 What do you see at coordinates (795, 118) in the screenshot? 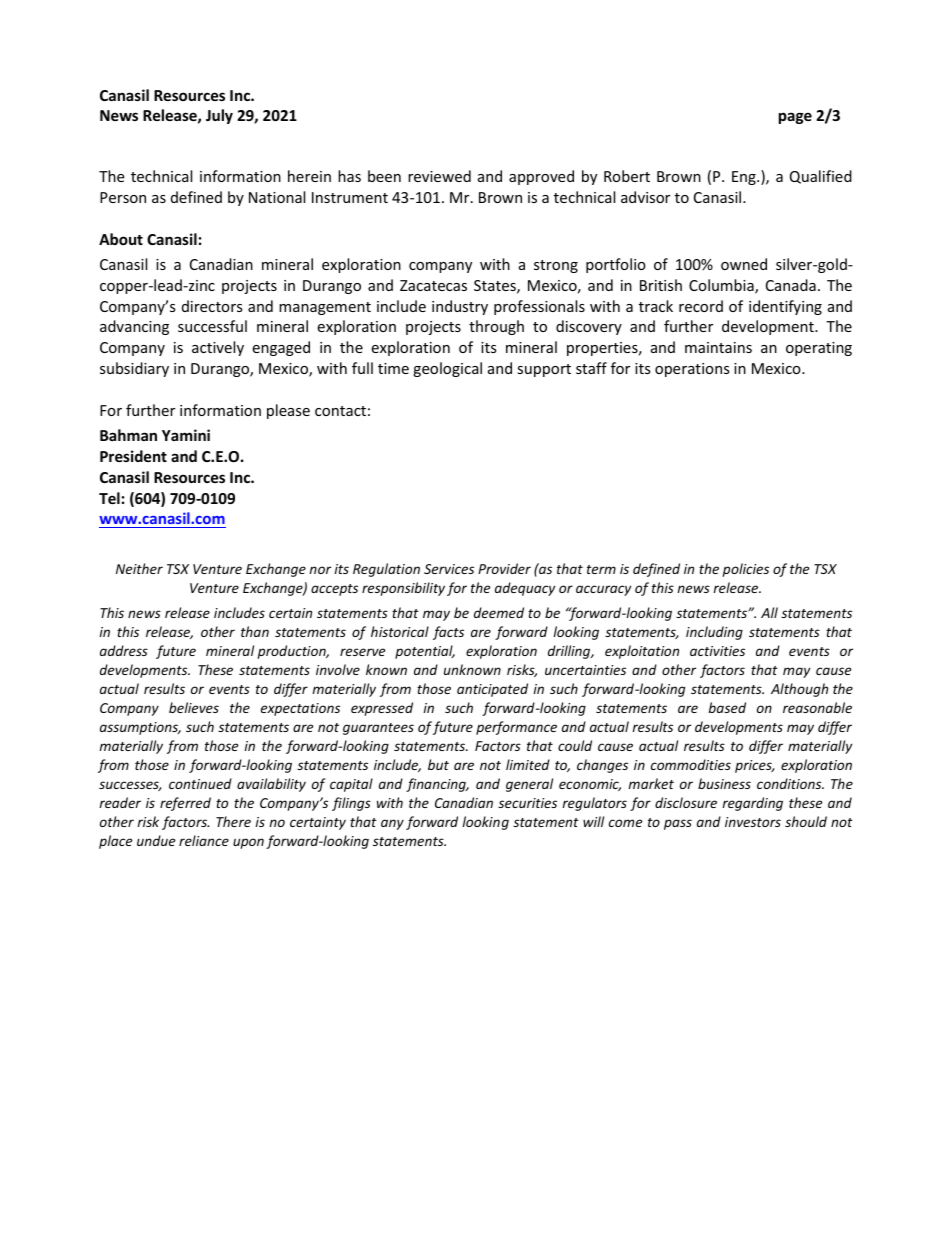
I see `page` at bounding box center [795, 118].
